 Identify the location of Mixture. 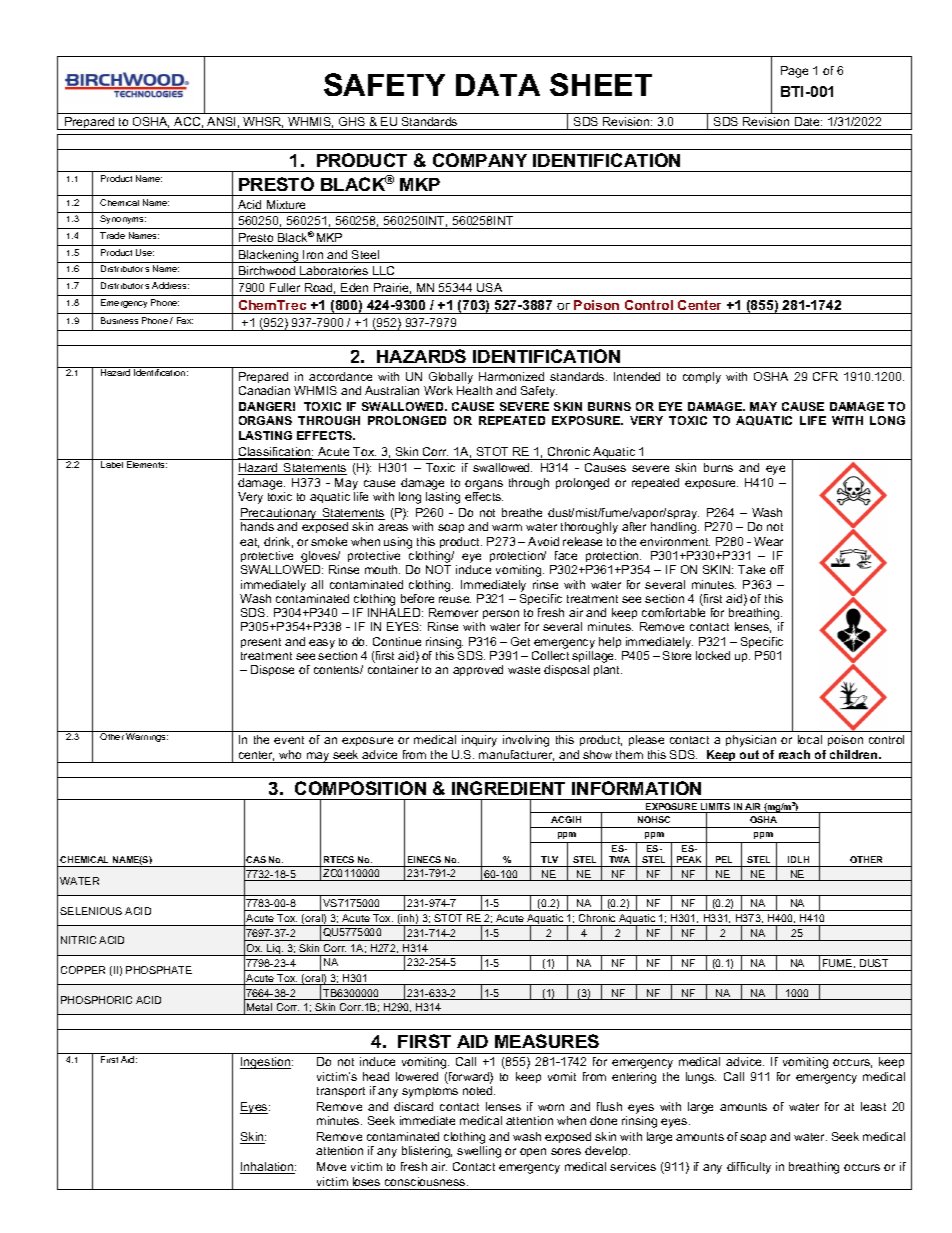
(286, 204).
